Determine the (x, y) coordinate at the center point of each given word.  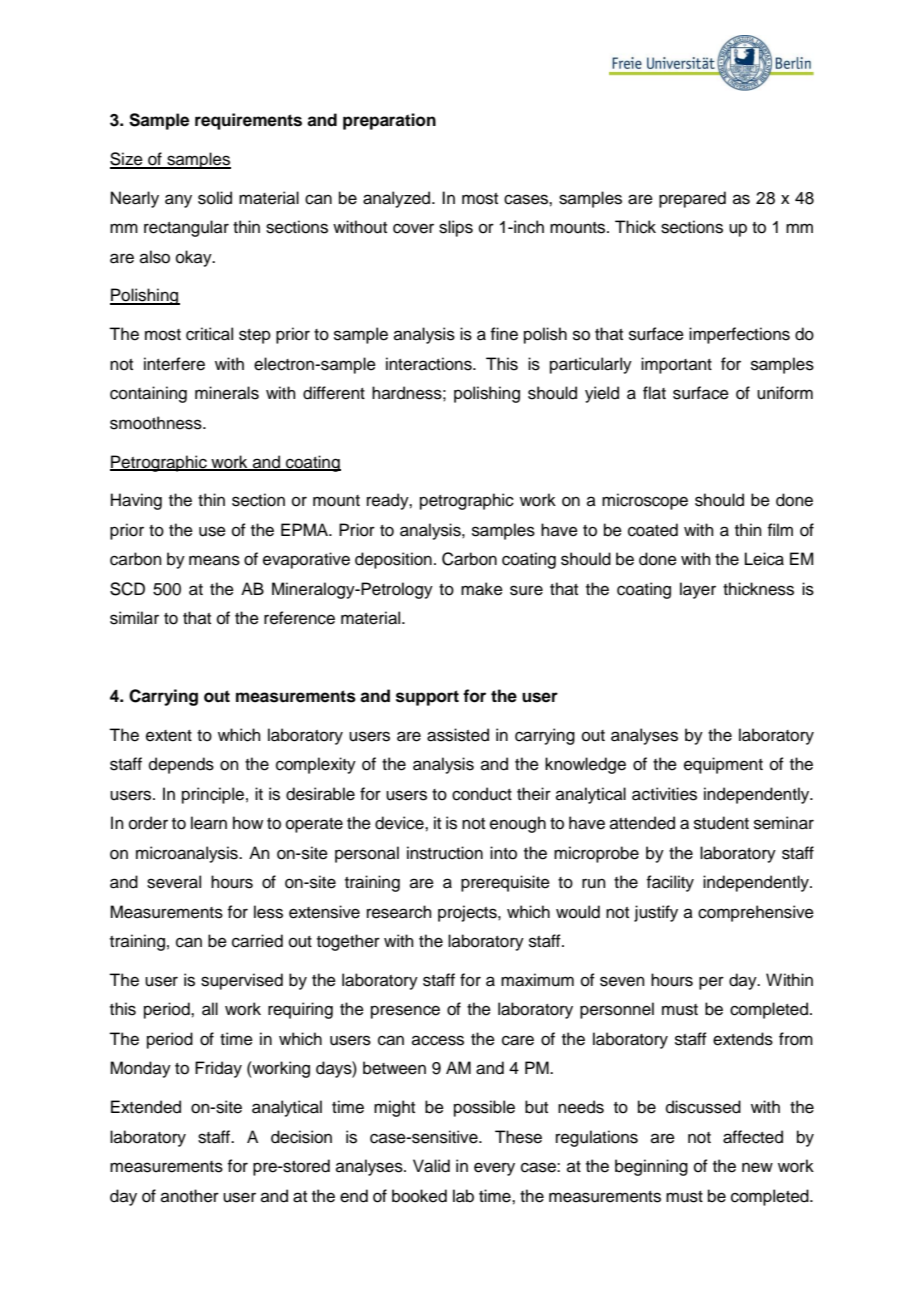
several (174, 882)
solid (215, 198)
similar (134, 618)
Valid (431, 1166)
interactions (430, 364)
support (427, 698)
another (190, 1196)
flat (654, 393)
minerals (227, 393)
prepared (692, 199)
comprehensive (756, 913)
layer (698, 590)
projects (468, 913)
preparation (389, 121)
